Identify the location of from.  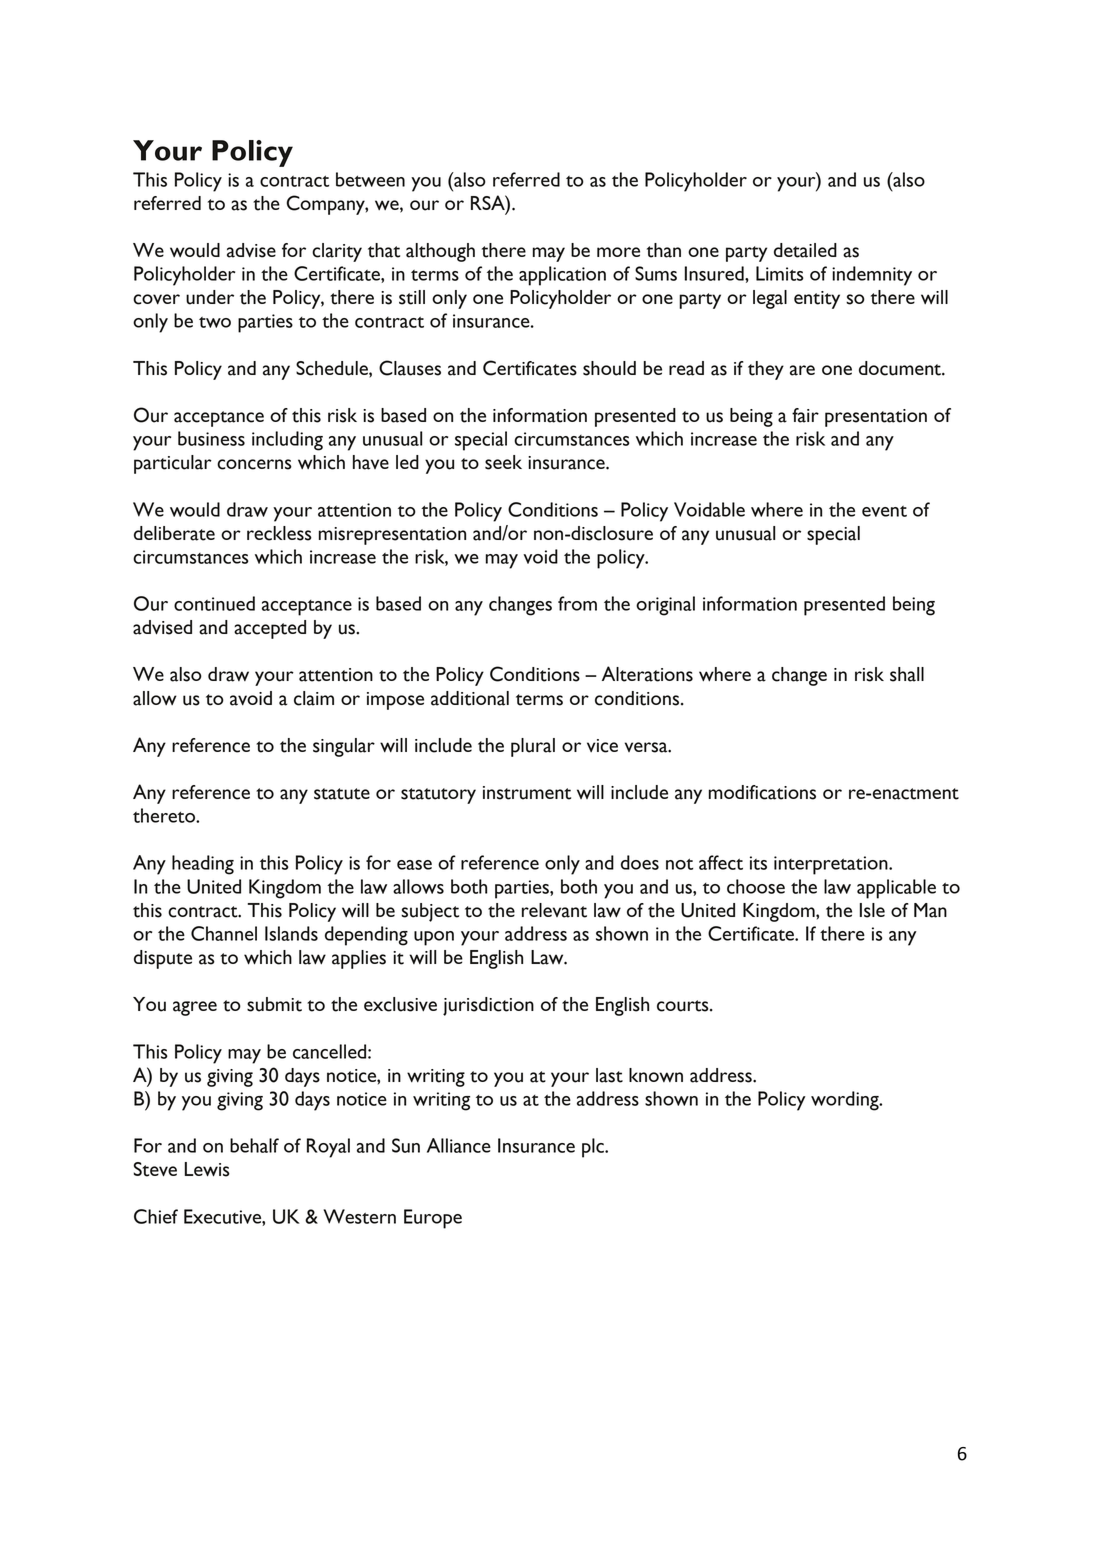
(577, 603).
